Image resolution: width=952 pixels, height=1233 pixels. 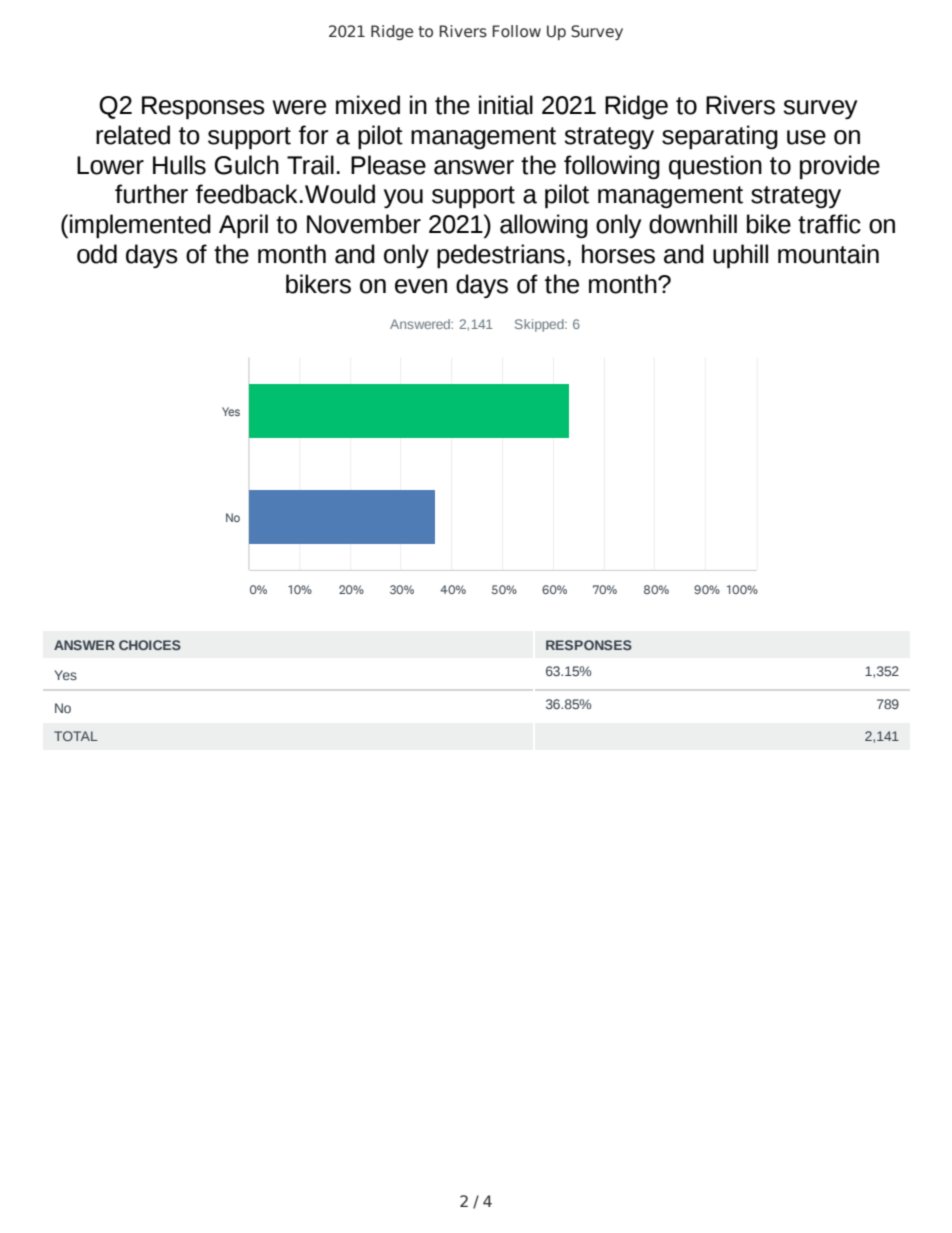 I want to click on allowing, so click(x=544, y=226).
